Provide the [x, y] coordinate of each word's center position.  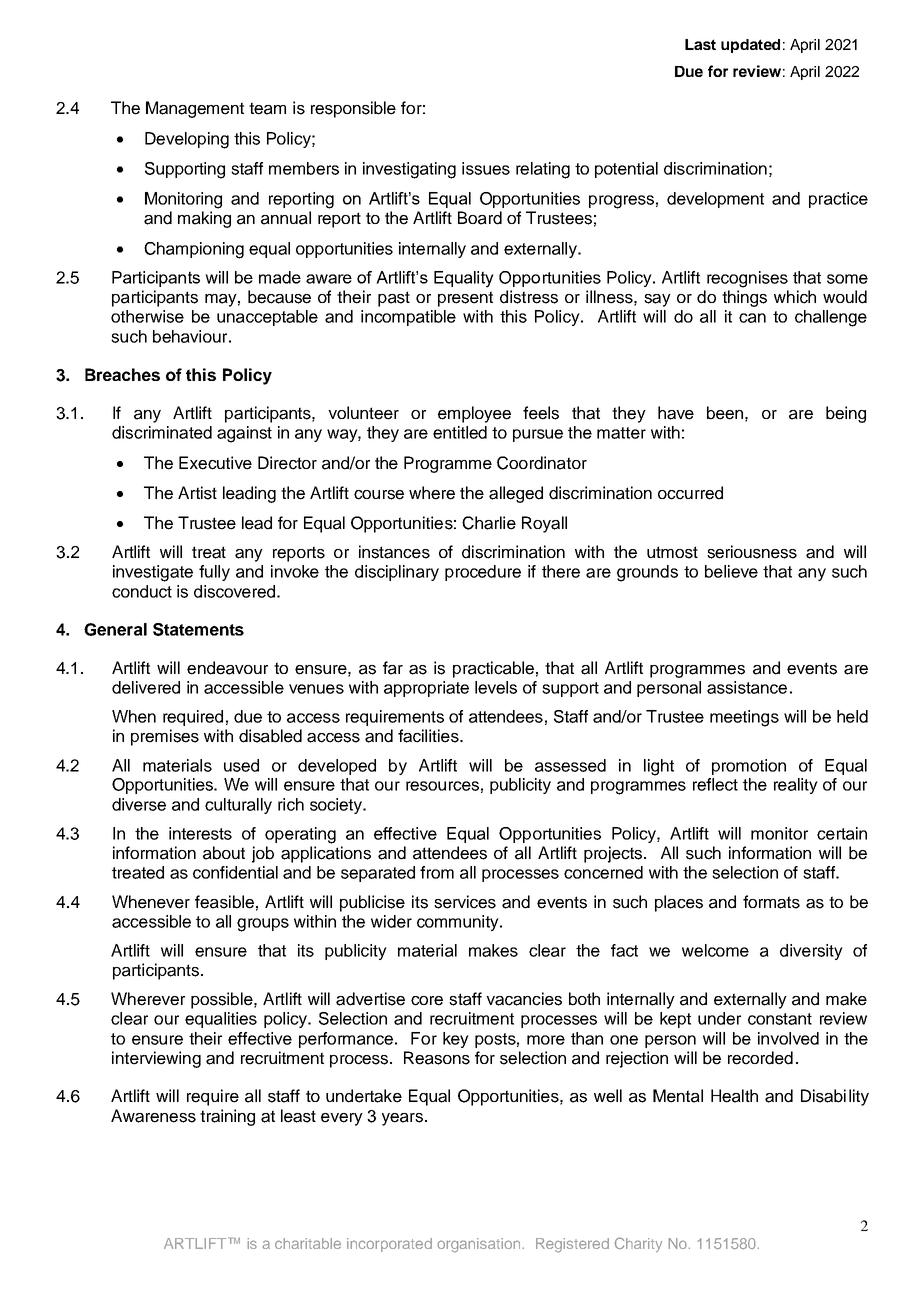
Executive [215, 463]
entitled [460, 432]
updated [750, 46]
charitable [308, 1243]
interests [200, 833]
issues [486, 168]
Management [195, 109]
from [437, 872]
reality [796, 786]
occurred [690, 493]
